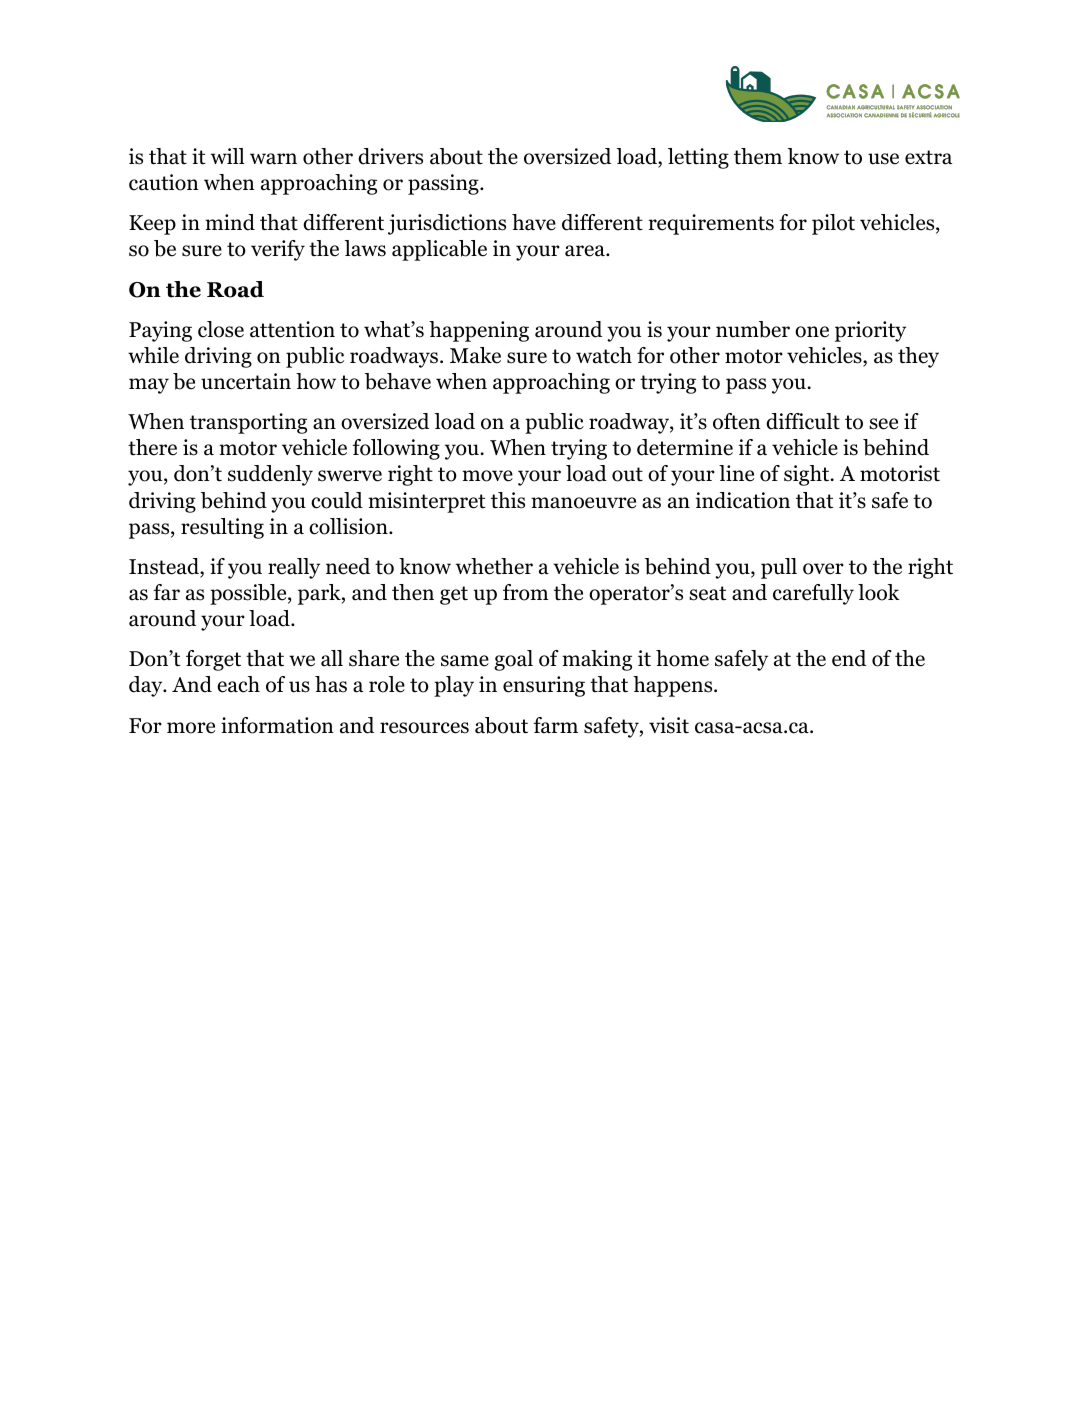 The width and height of the screenshot is (1085, 1404). What do you see at coordinates (849, 658) in the screenshot?
I see `end` at bounding box center [849, 658].
